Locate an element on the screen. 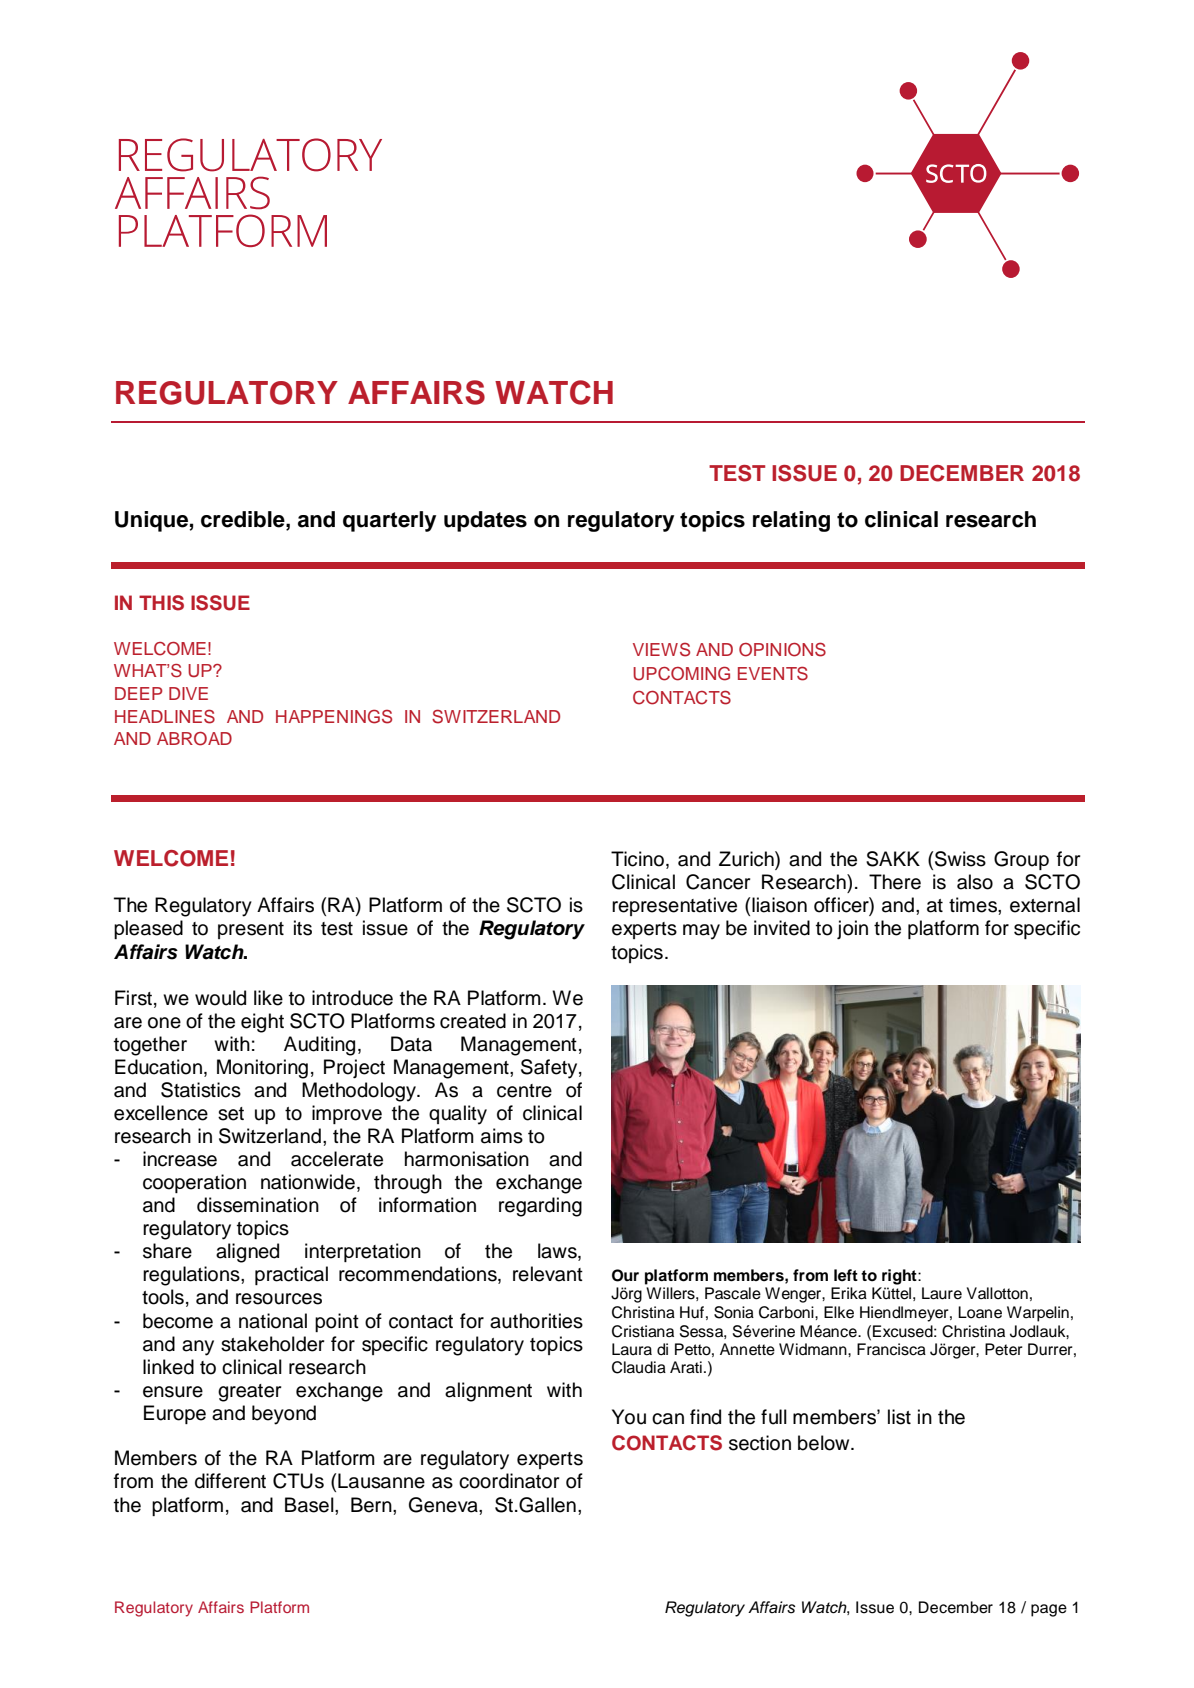 The height and width of the screenshot is (1688, 1194). laws is located at coordinates (558, 1252).
